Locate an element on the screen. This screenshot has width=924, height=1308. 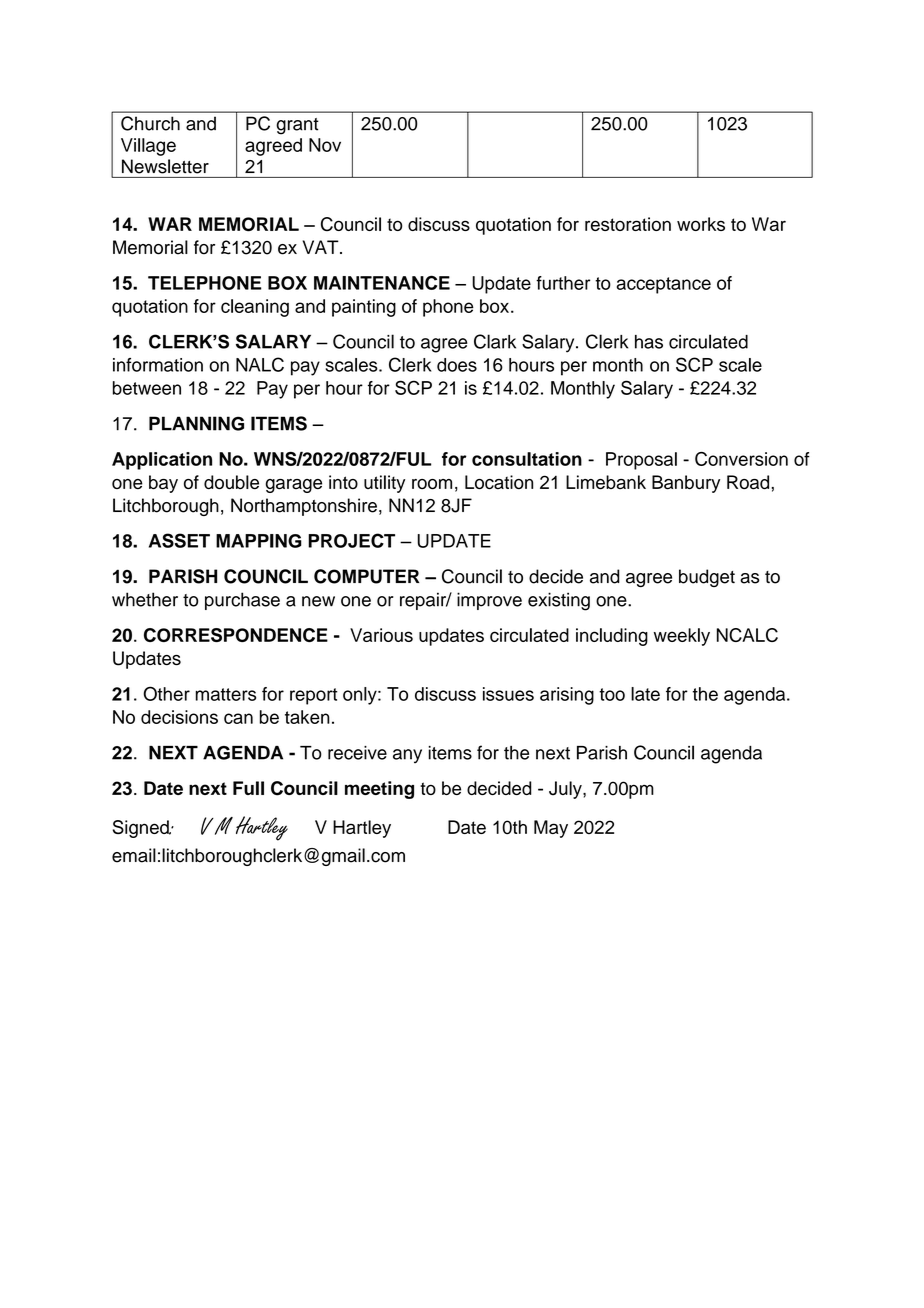
works is located at coordinates (701, 224).
